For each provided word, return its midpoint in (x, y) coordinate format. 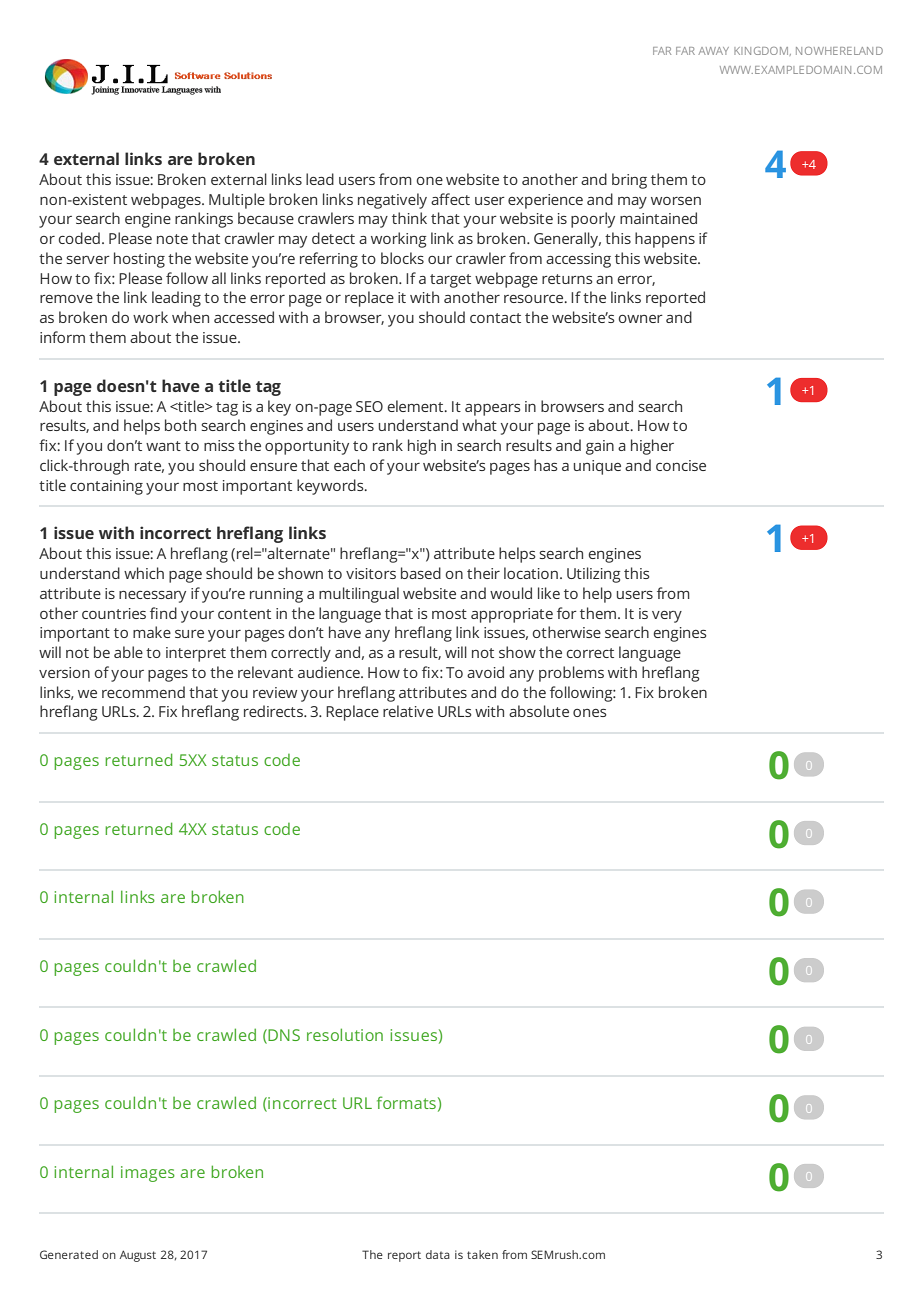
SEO (369, 406)
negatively (392, 201)
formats (406, 1102)
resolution (345, 1034)
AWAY (713, 51)
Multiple (237, 201)
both (180, 425)
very (667, 617)
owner (641, 319)
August (137, 1256)
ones (590, 713)
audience (330, 672)
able (128, 652)
